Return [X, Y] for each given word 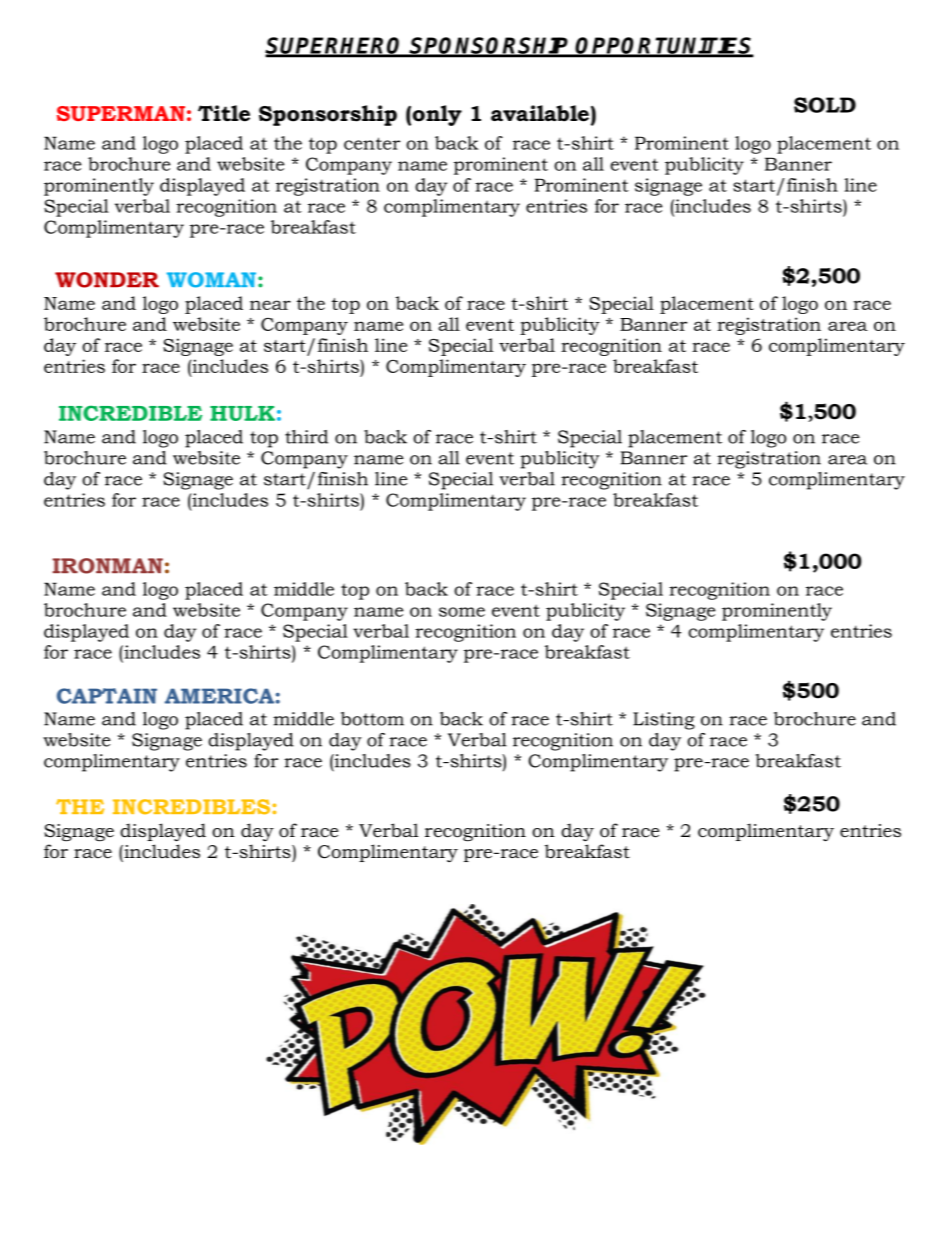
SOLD [825, 105]
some [462, 612]
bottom [372, 719]
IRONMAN [108, 566]
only [437, 115]
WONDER [107, 280]
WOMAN [213, 280]
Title [224, 113]
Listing [664, 721]
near [270, 305]
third [306, 437]
